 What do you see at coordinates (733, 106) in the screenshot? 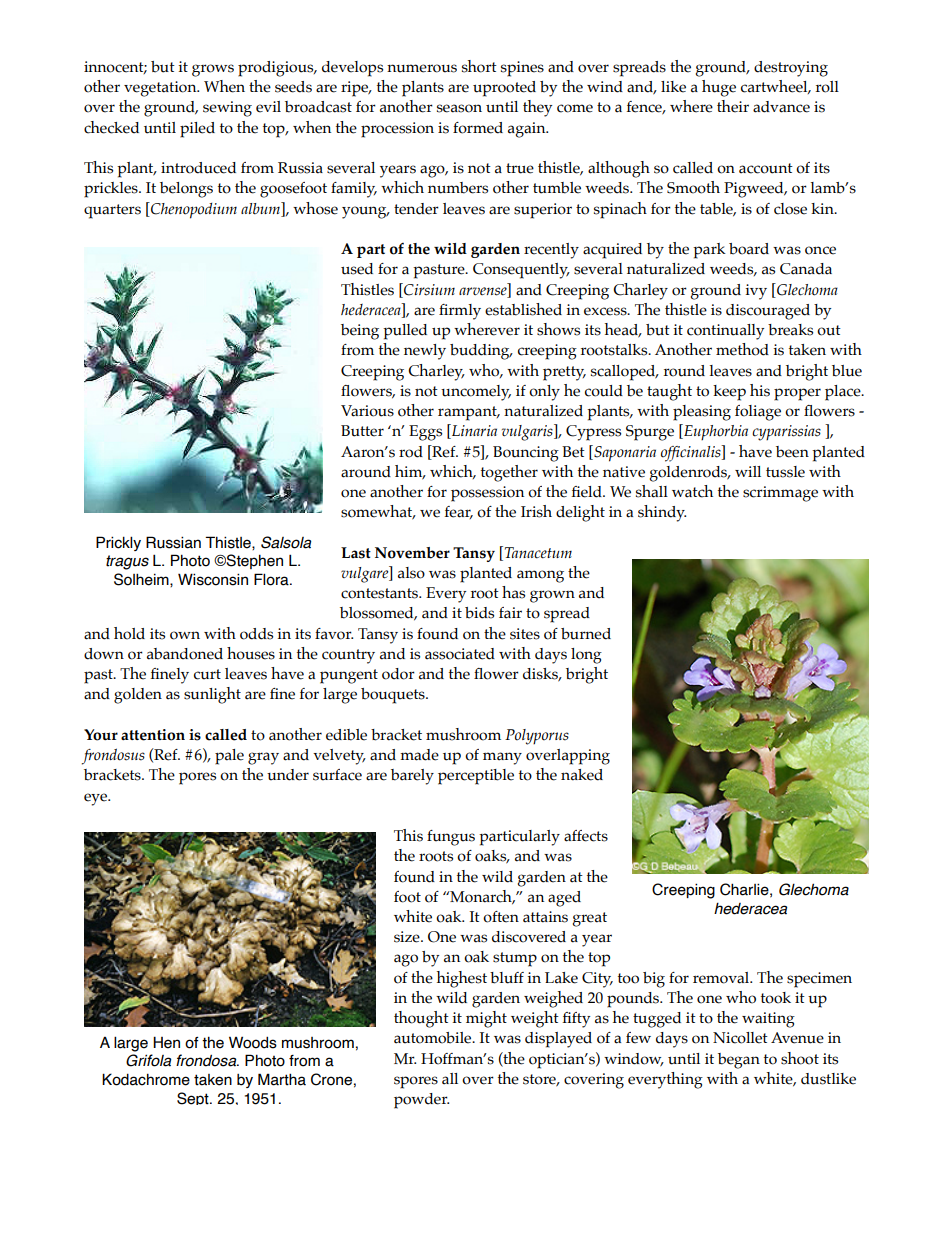
I see `their` at bounding box center [733, 106].
